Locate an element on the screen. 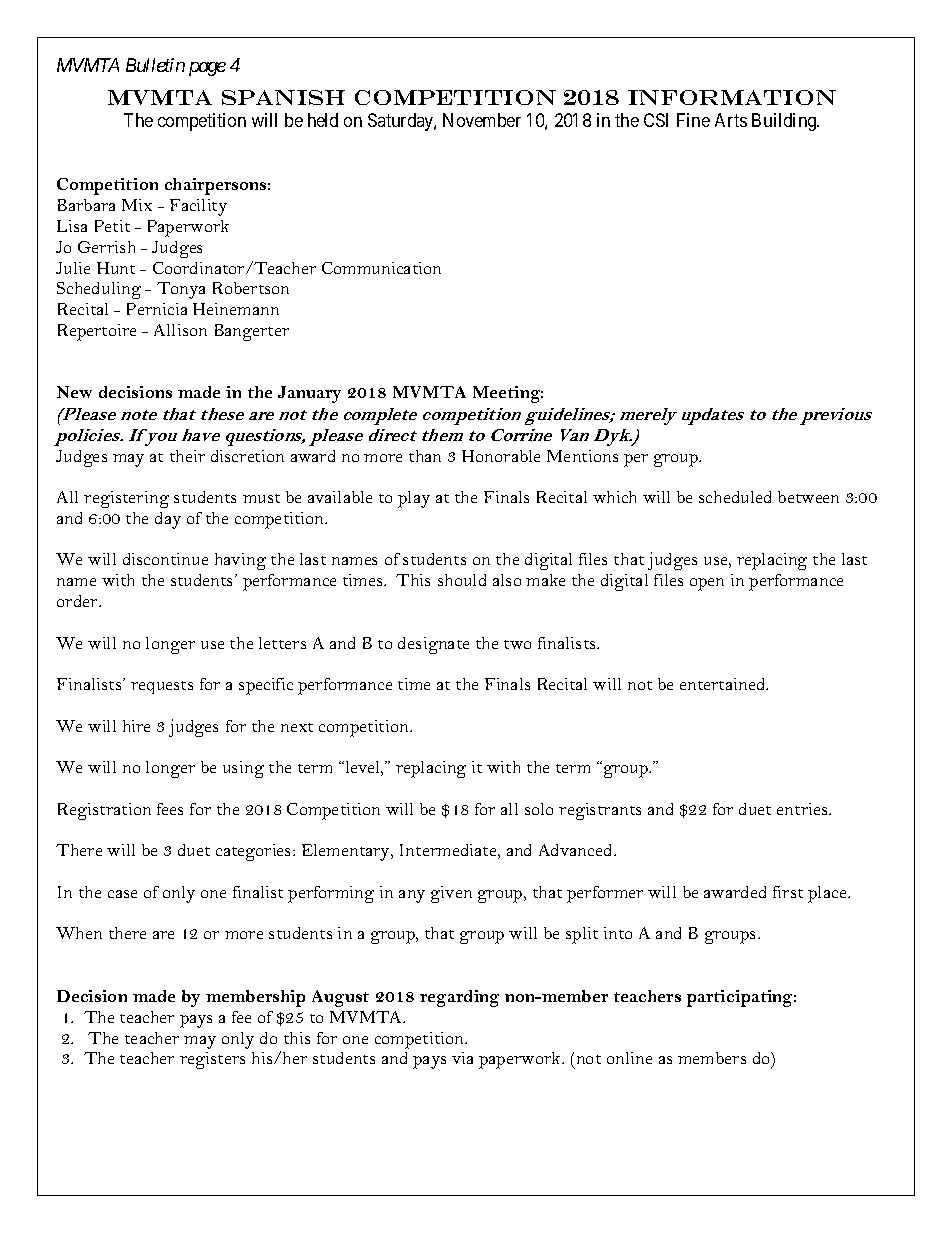  solo is located at coordinates (539, 809).
